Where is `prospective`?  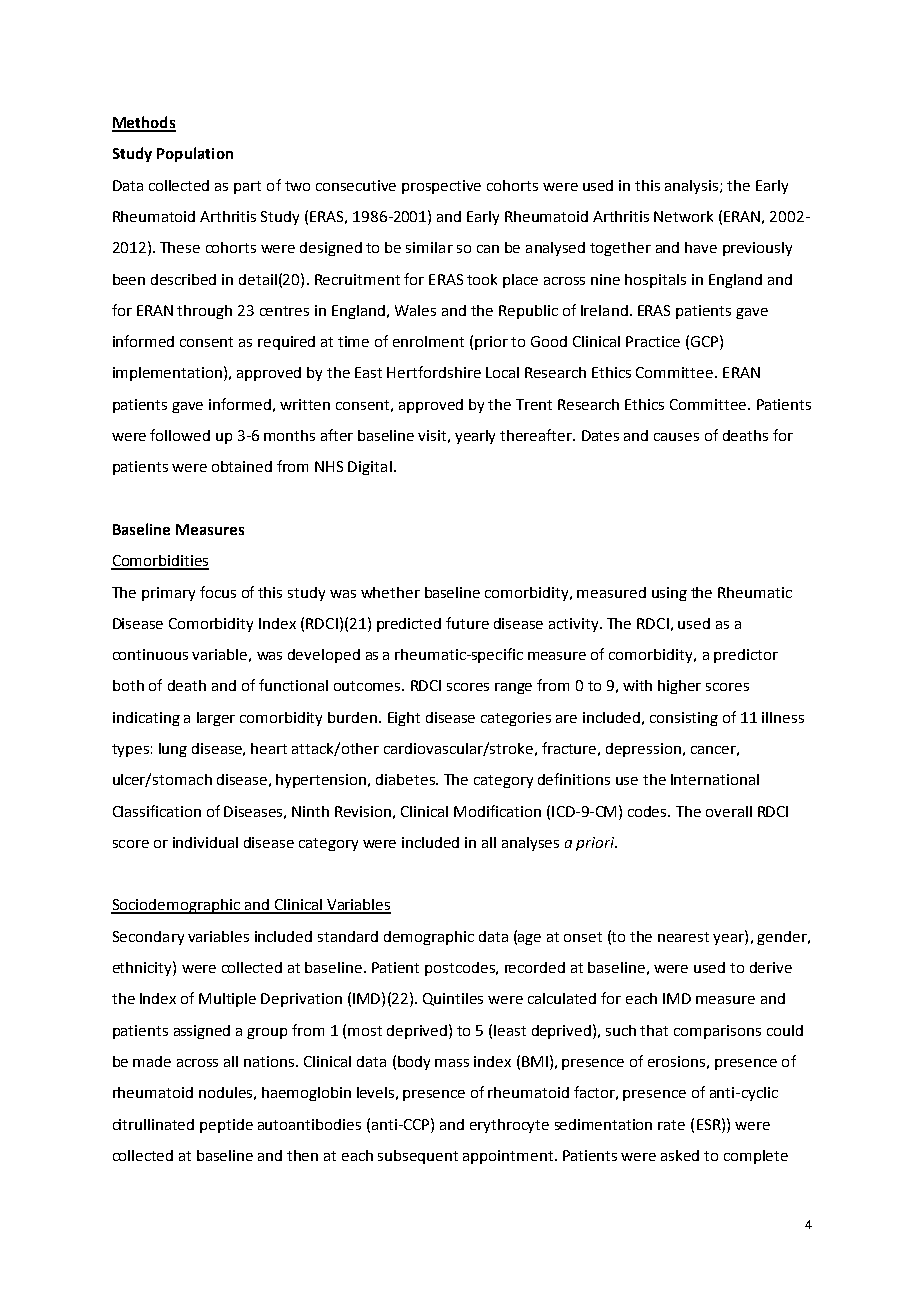 prospective is located at coordinates (441, 187).
